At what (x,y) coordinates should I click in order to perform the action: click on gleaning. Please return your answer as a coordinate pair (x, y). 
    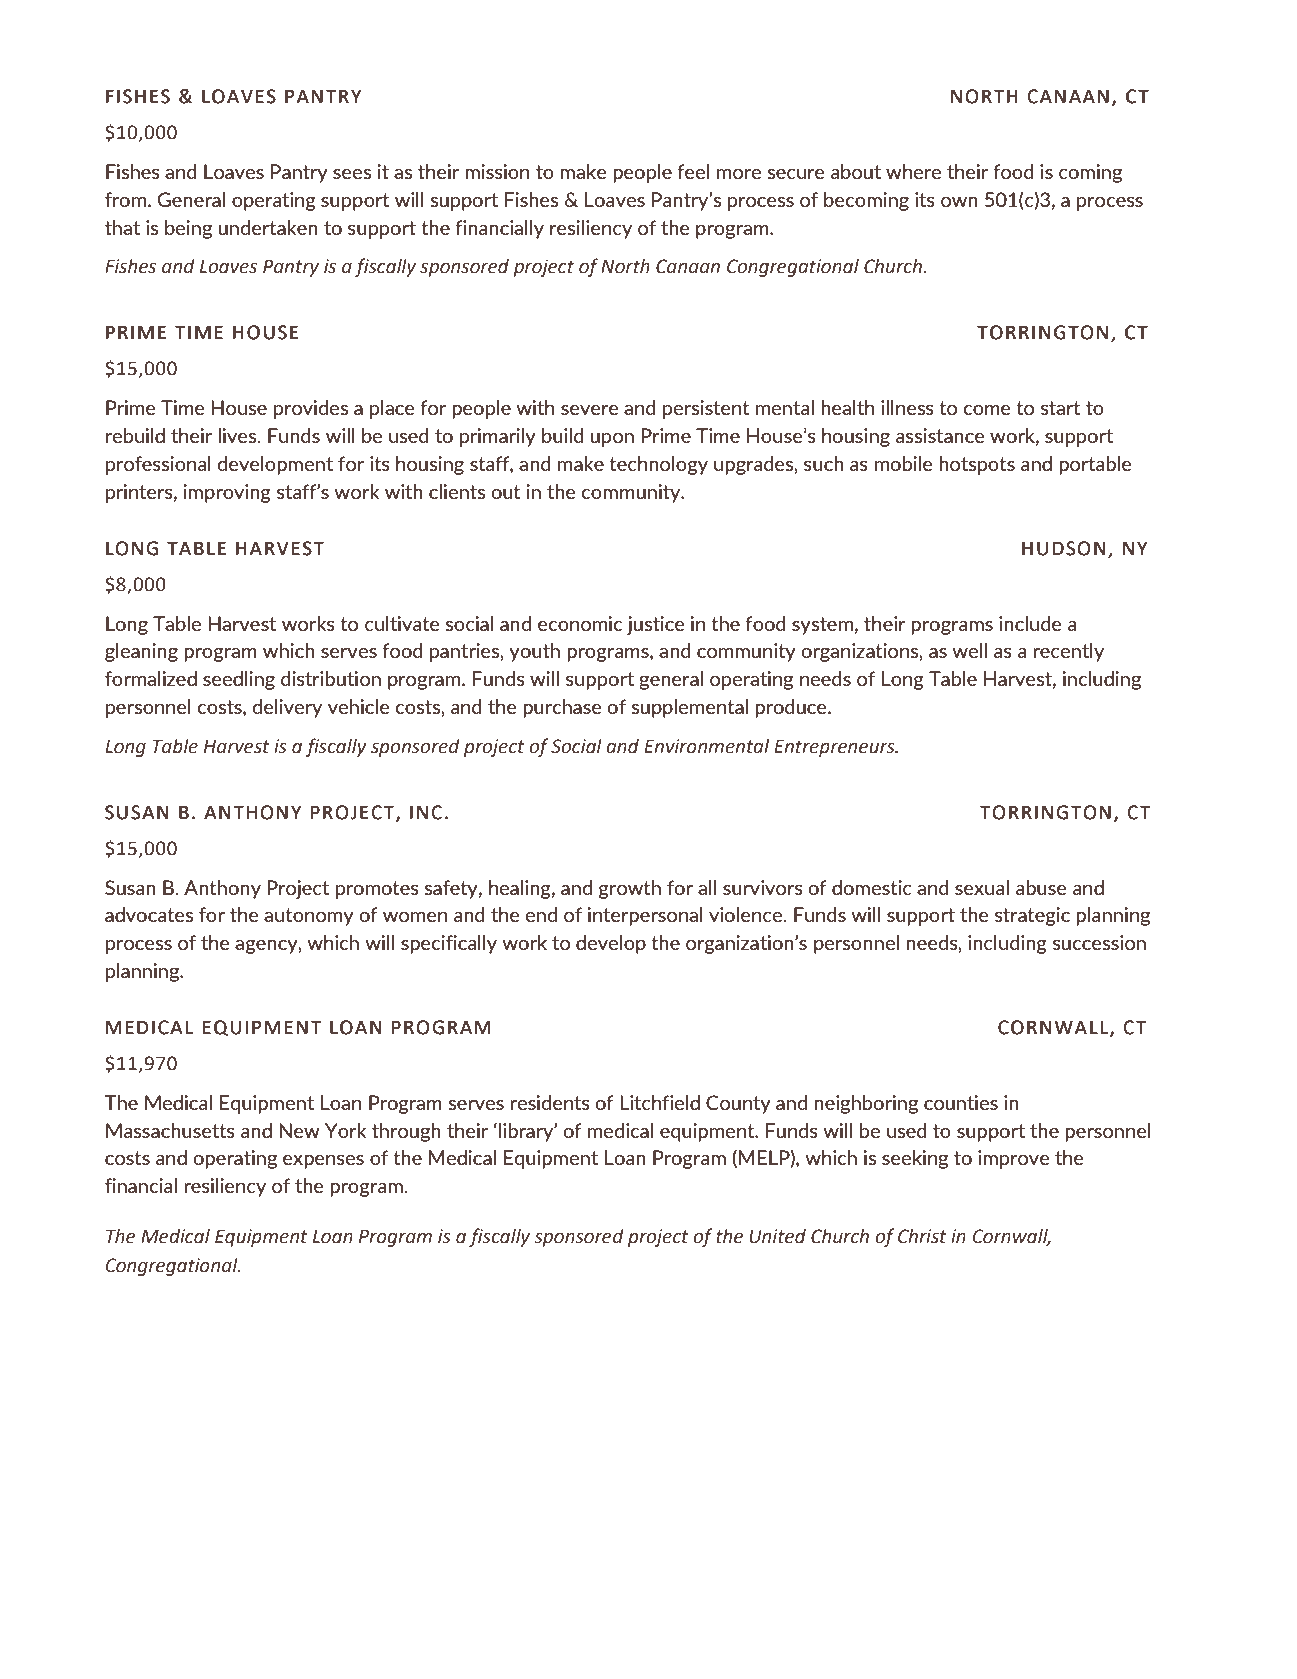
    Looking at the image, I should click on (141, 652).
